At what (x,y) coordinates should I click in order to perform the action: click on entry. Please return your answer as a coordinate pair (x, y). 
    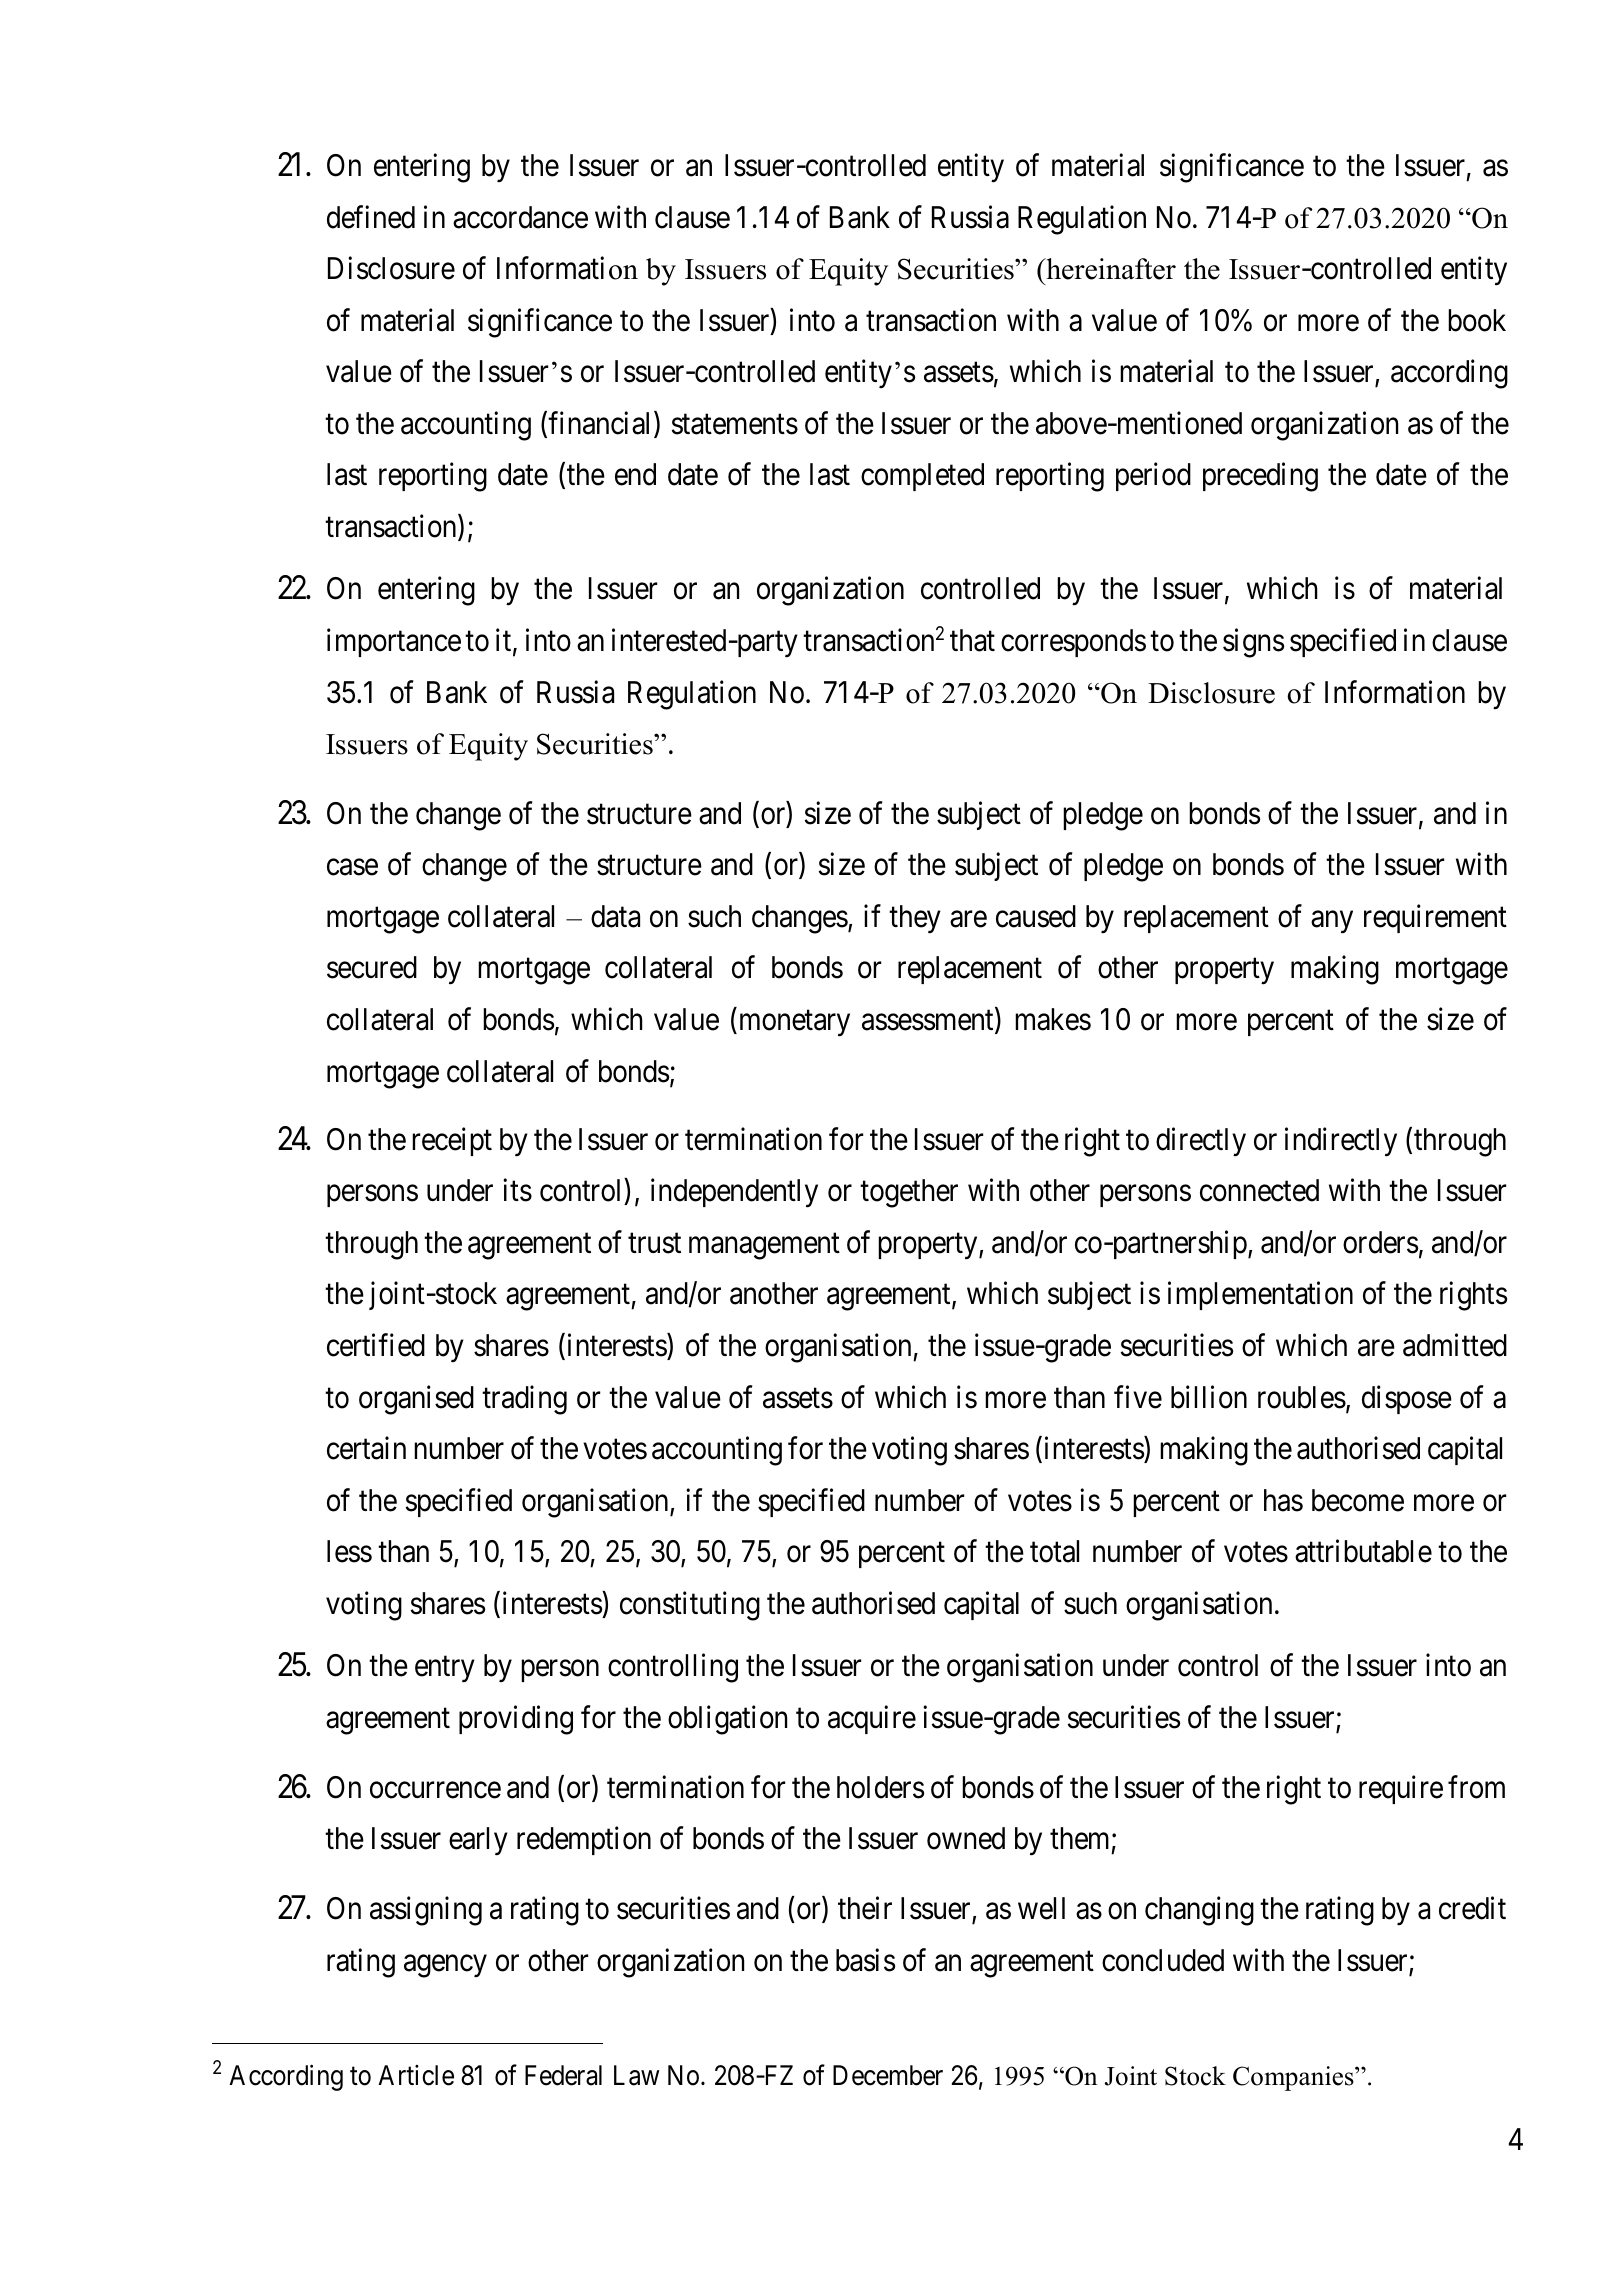
    Looking at the image, I should click on (445, 1670).
